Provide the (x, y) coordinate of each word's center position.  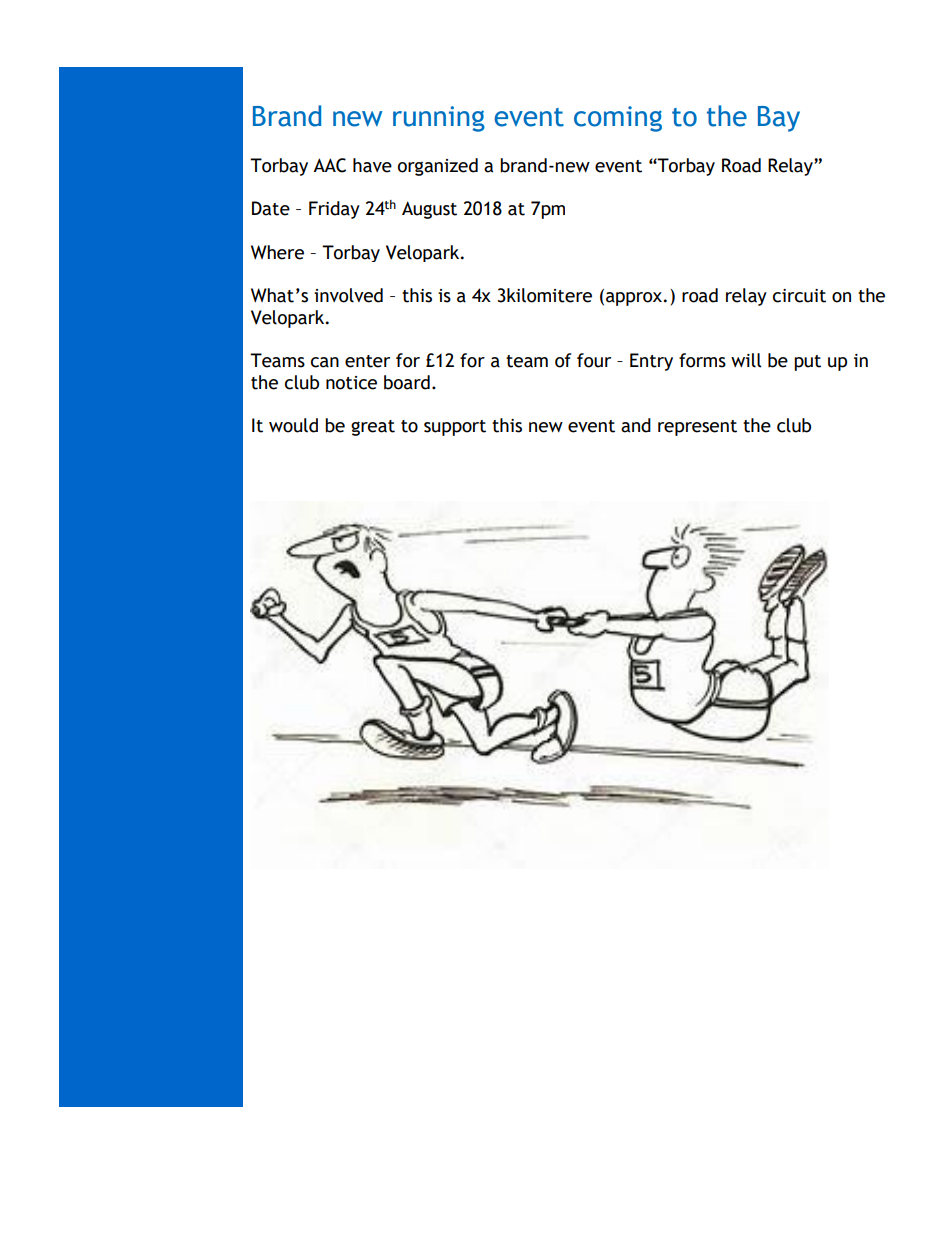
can (325, 362)
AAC (329, 165)
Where (277, 252)
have (372, 165)
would (293, 425)
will (746, 360)
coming (618, 119)
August (429, 210)
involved (348, 295)
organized (438, 167)
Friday (334, 210)
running (439, 119)
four (594, 360)
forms (702, 360)
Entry (651, 362)
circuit (799, 296)
